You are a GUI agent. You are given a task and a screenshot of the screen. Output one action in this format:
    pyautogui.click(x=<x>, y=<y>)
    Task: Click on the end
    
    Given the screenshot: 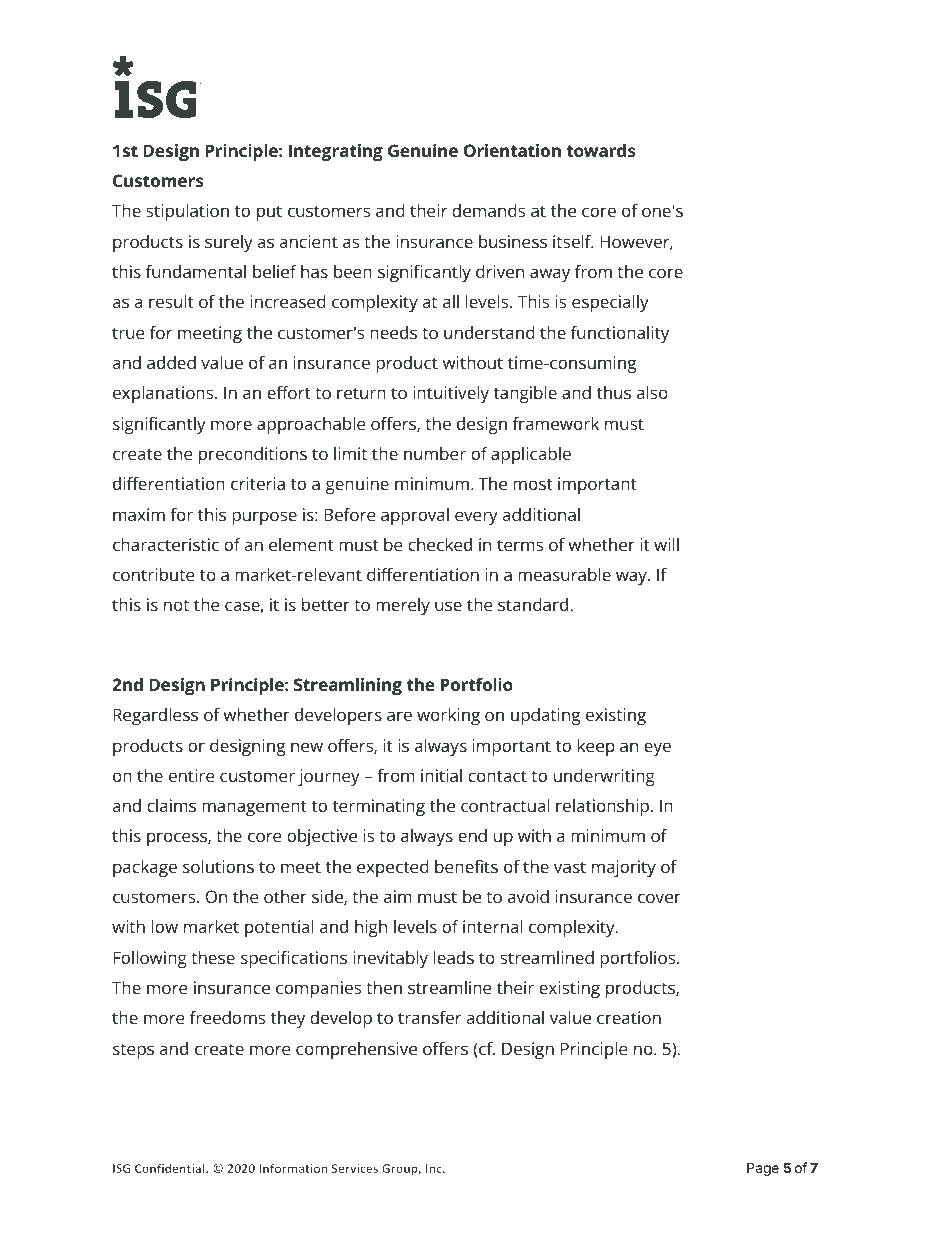 What is the action you would take?
    pyautogui.click(x=472, y=835)
